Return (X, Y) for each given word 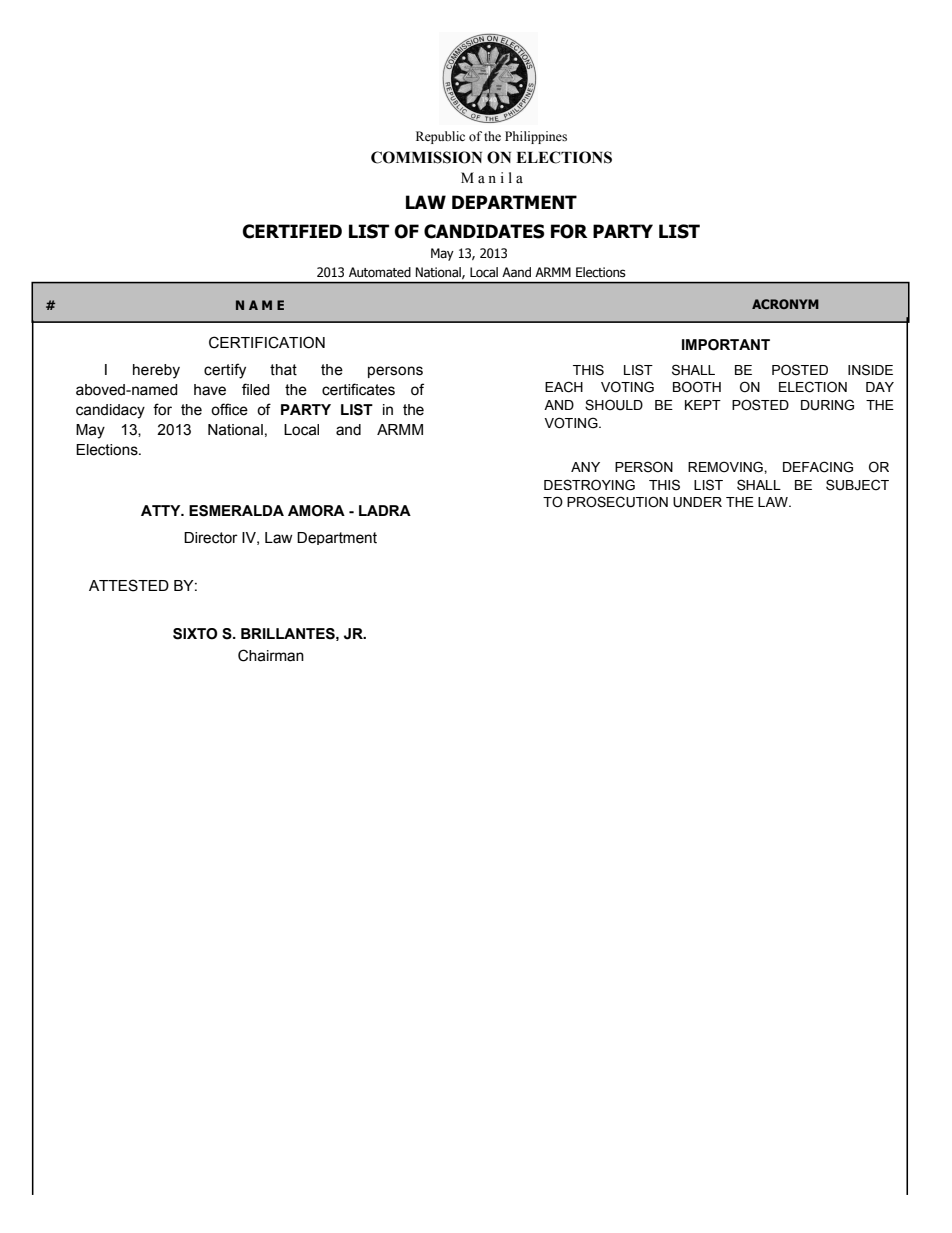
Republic (440, 137)
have (210, 390)
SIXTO (195, 634)
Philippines (536, 137)
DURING (827, 405)
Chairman (271, 655)
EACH (564, 387)
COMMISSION (426, 157)
